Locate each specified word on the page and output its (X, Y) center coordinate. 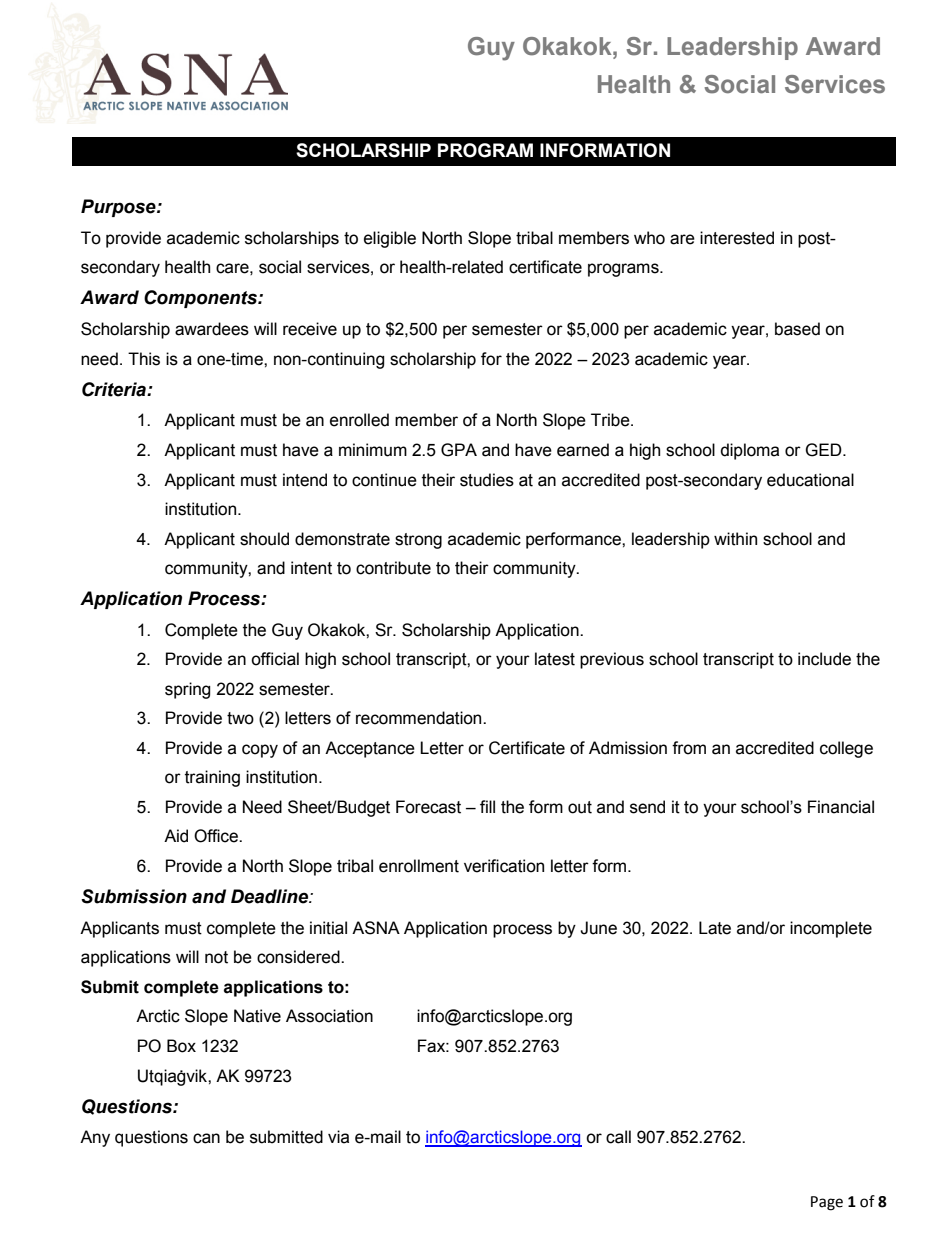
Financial (841, 807)
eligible (390, 239)
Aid (176, 836)
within (735, 539)
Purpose (119, 208)
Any (95, 1138)
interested (737, 238)
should (264, 539)
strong (418, 541)
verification (504, 866)
